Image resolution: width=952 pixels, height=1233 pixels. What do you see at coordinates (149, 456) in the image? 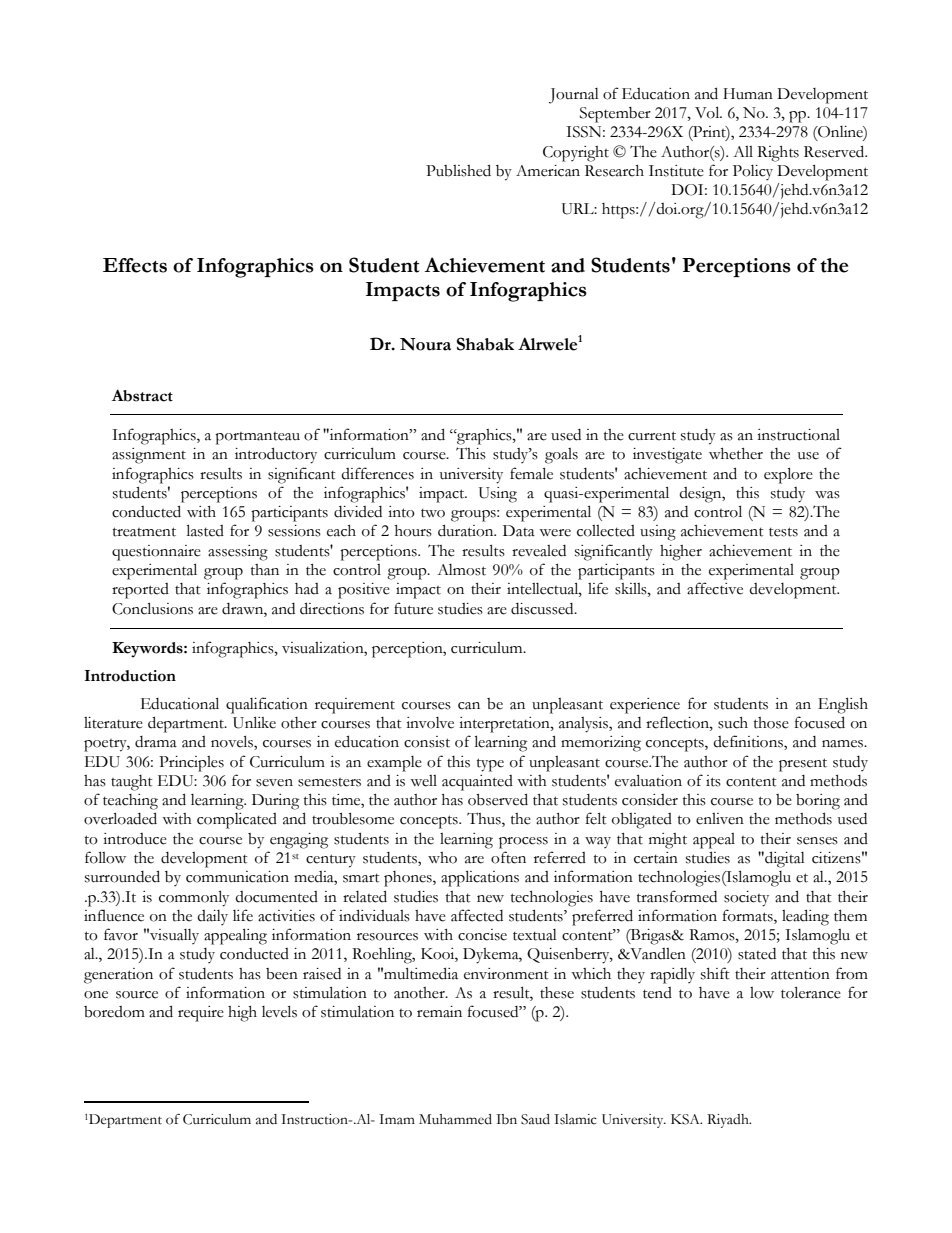
I see `assignment` at bounding box center [149, 456].
